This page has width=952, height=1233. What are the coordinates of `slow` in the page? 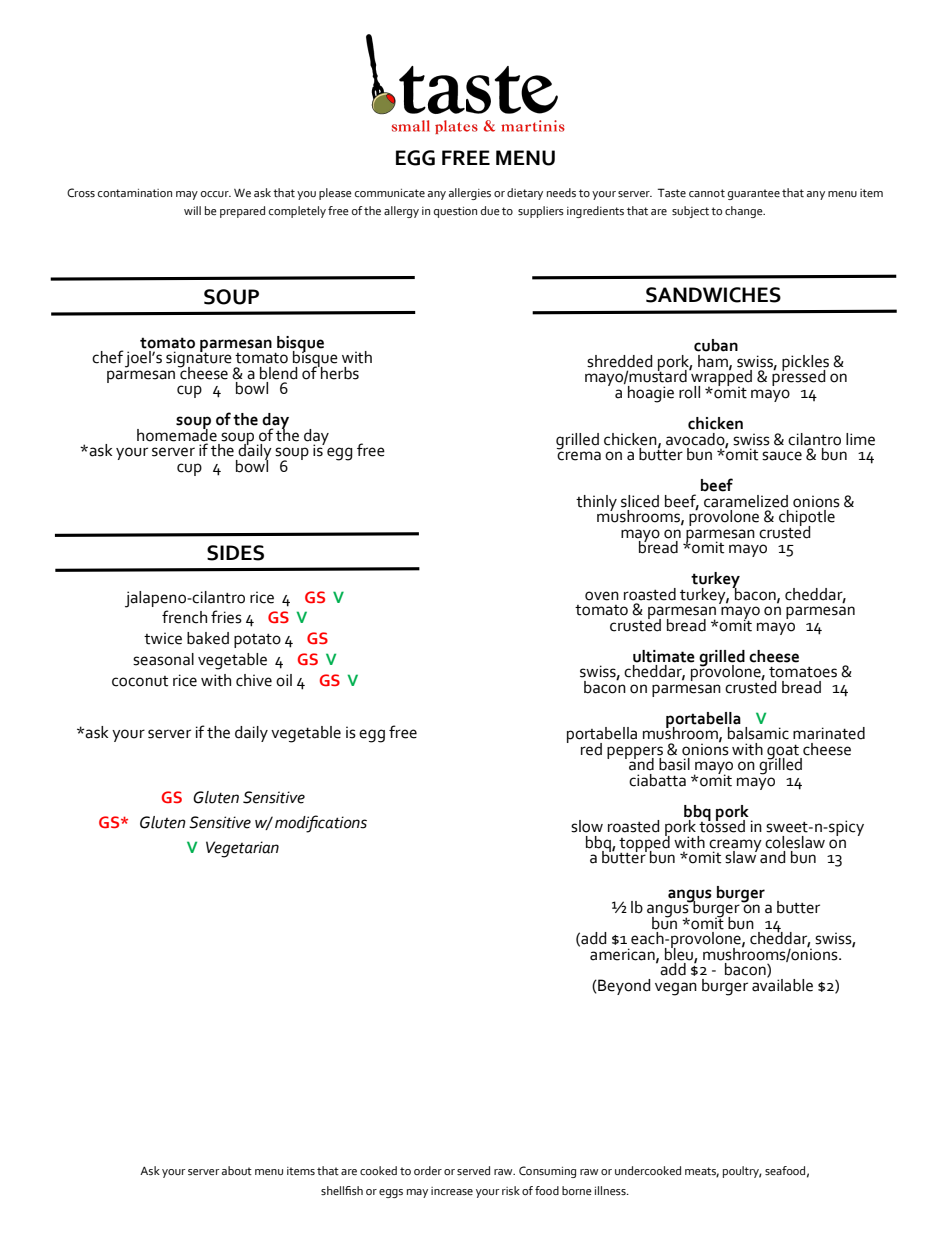 It's located at (587, 826).
